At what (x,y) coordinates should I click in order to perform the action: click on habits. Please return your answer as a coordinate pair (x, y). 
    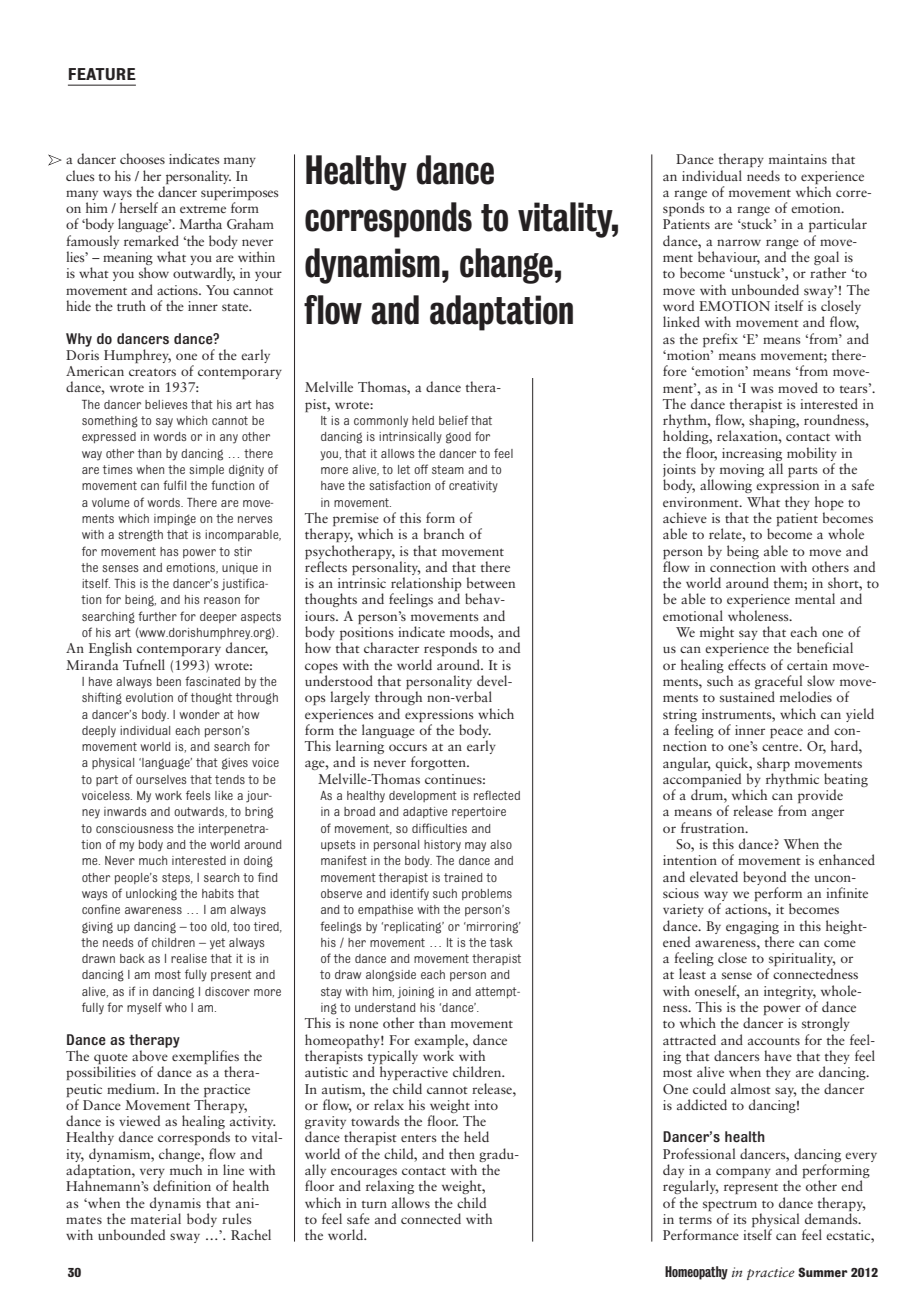
    Looking at the image, I should click on (218, 893).
